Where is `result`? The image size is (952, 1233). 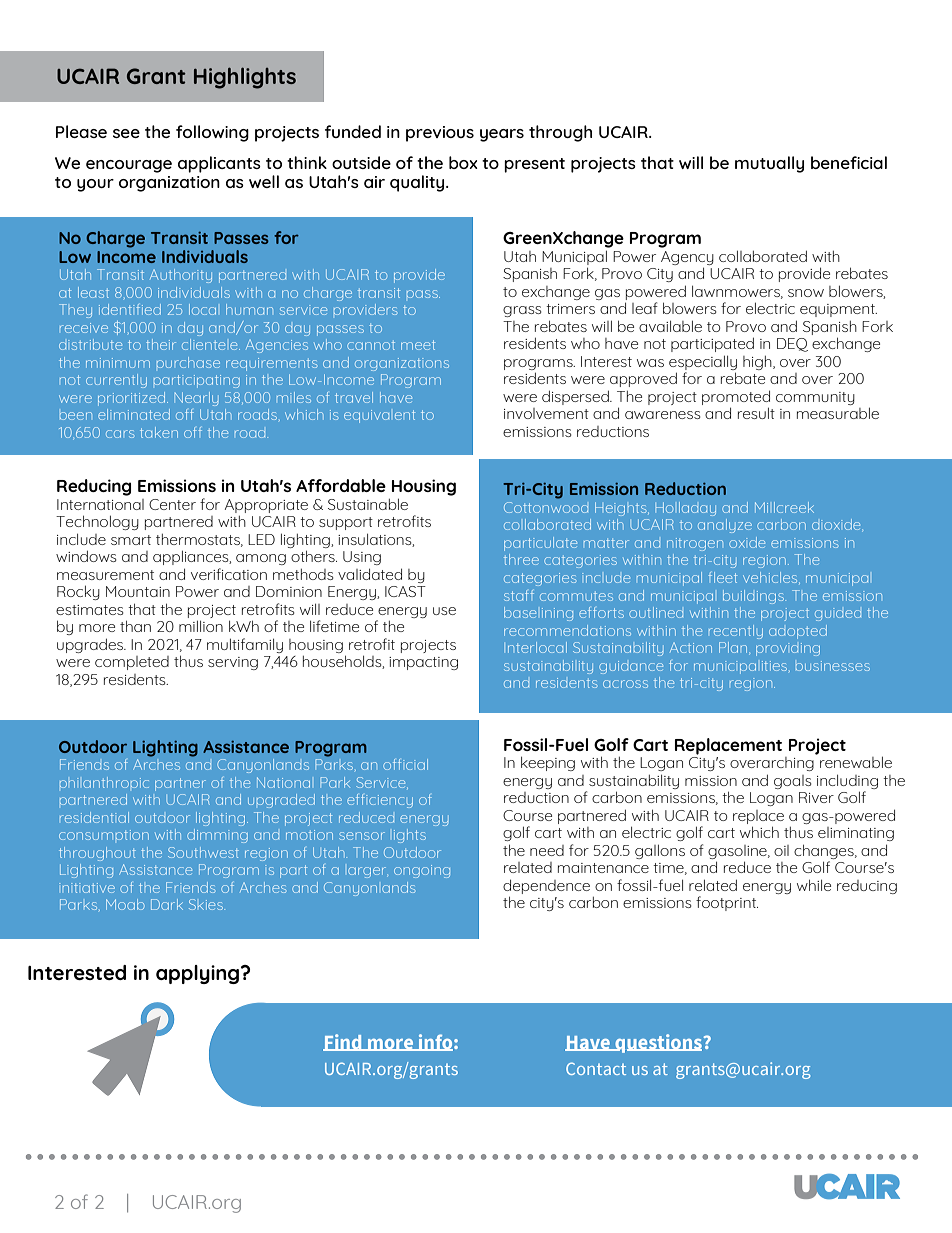 result is located at coordinates (756, 413).
